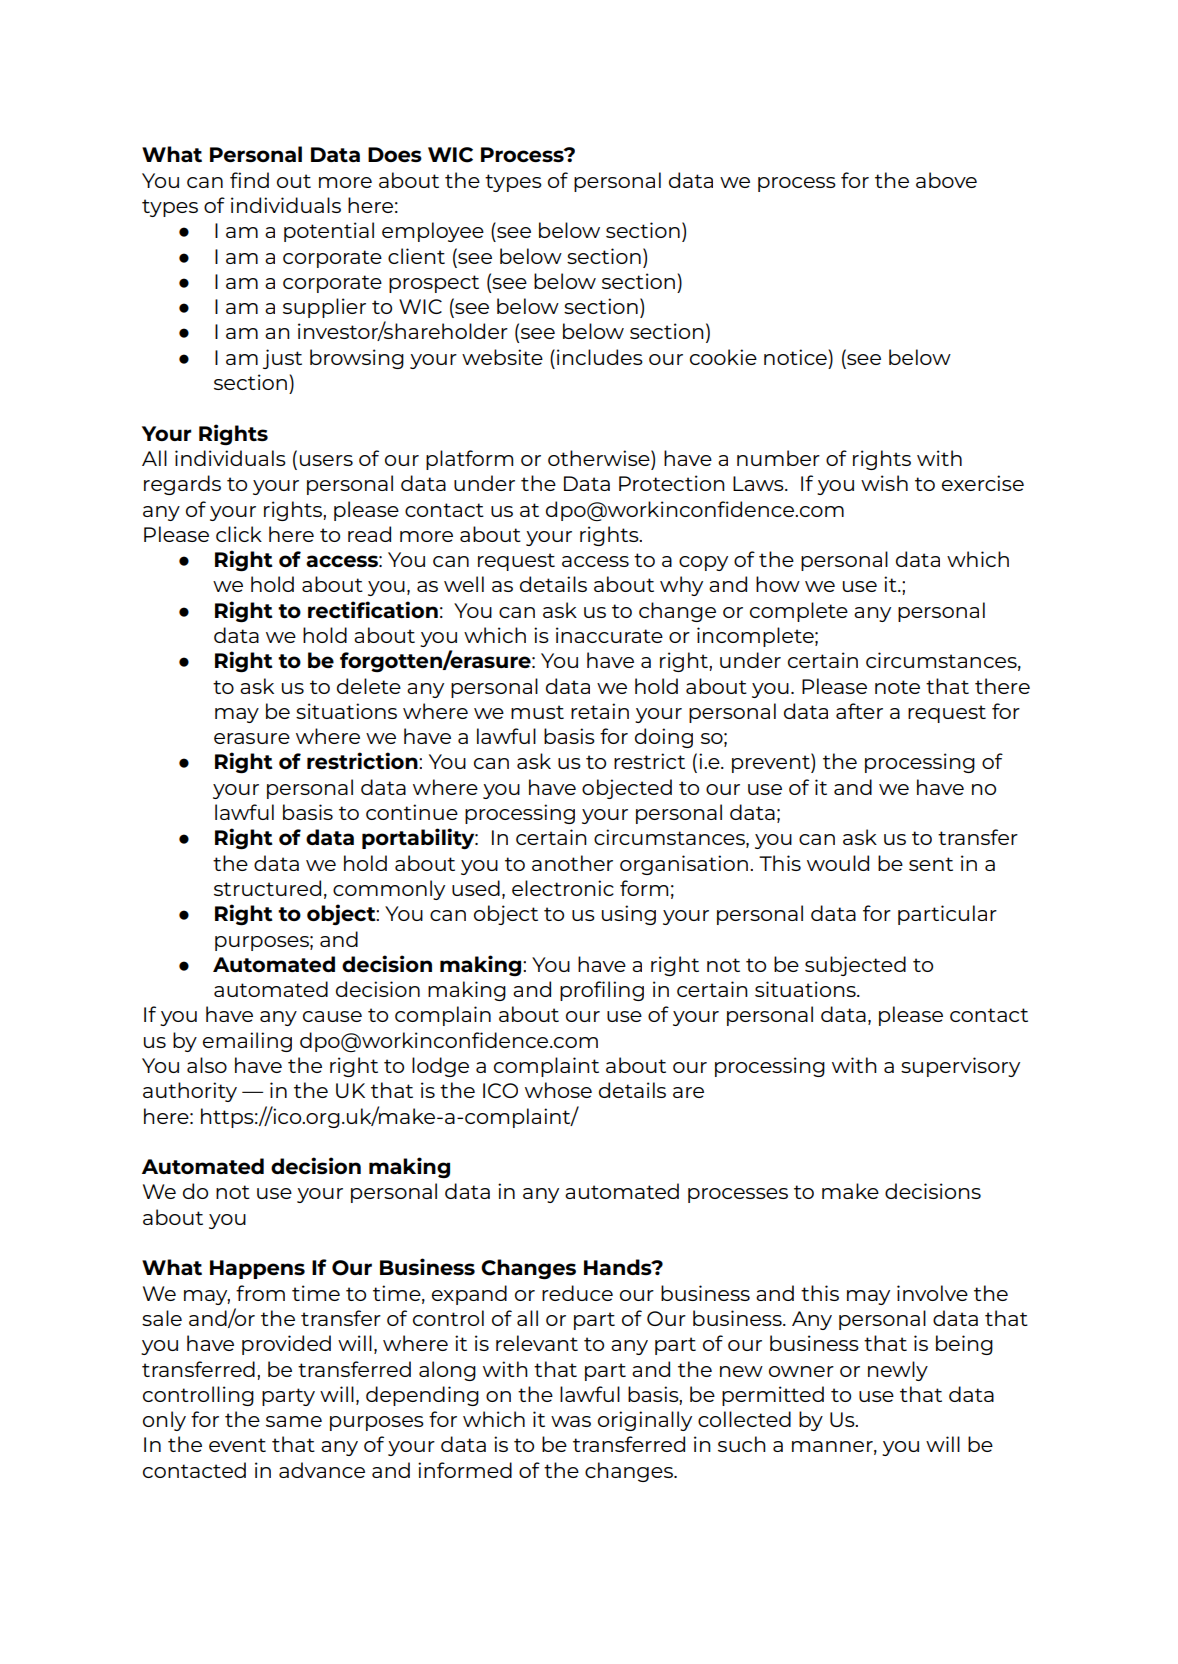 Image resolution: width=1178 pixels, height=1664 pixels. Describe the element at coordinates (838, 863) in the screenshot. I see `would` at that location.
